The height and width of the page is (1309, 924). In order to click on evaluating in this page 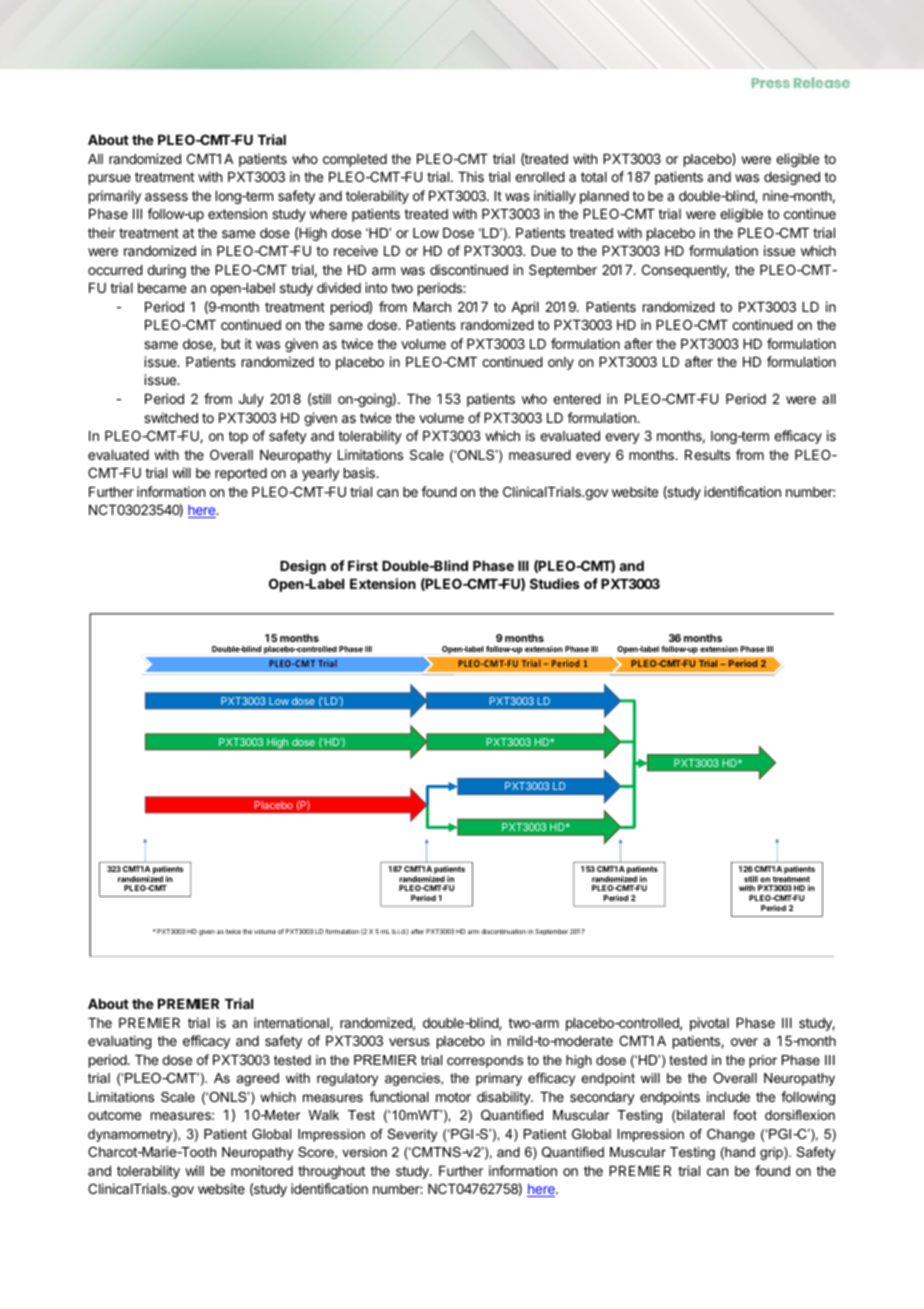, I will do `click(120, 1042)`.
